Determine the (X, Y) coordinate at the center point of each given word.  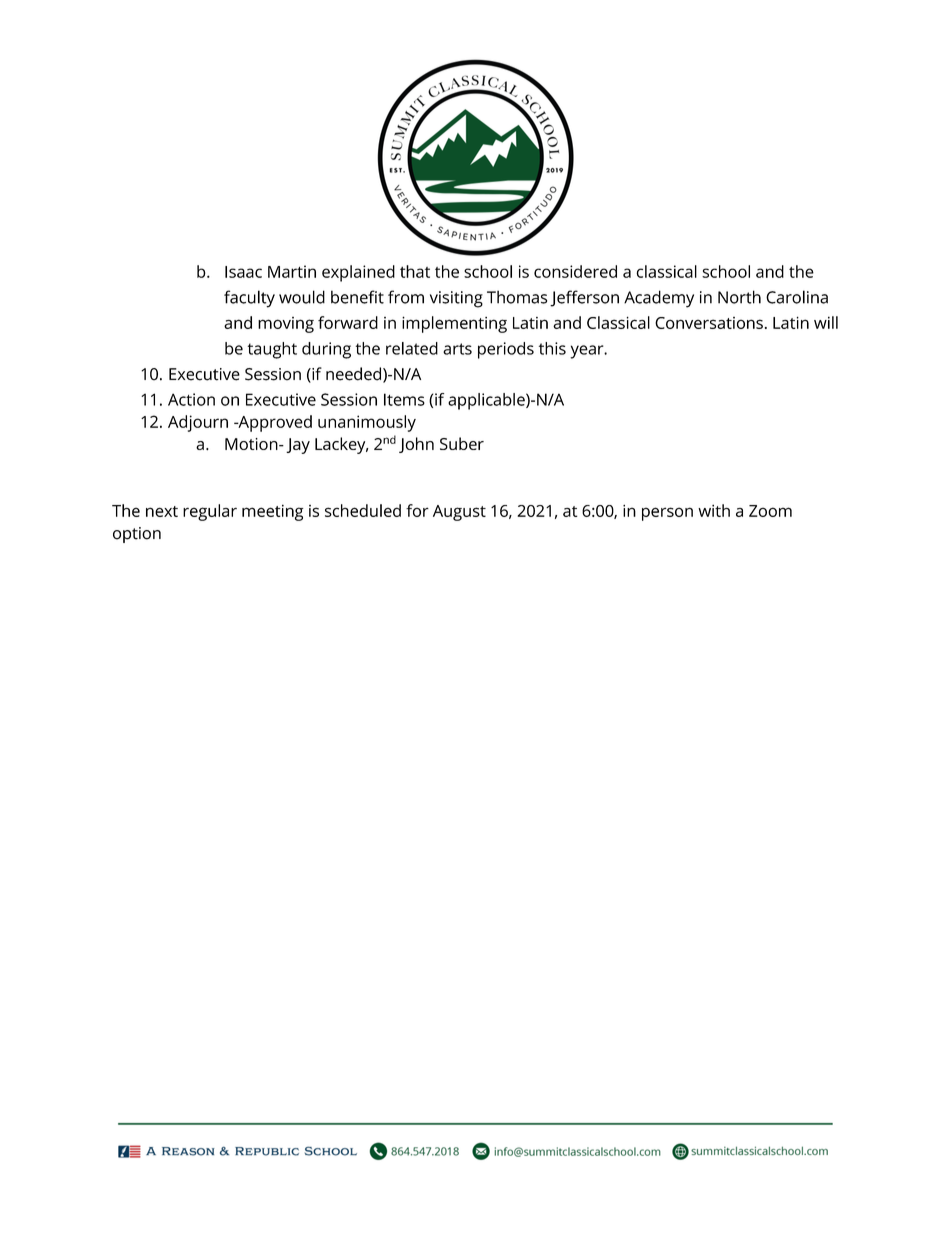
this (552, 348)
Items (404, 399)
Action (191, 399)
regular (210, 512)
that (415, 271)
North (739, 297)
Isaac (243, 272)
